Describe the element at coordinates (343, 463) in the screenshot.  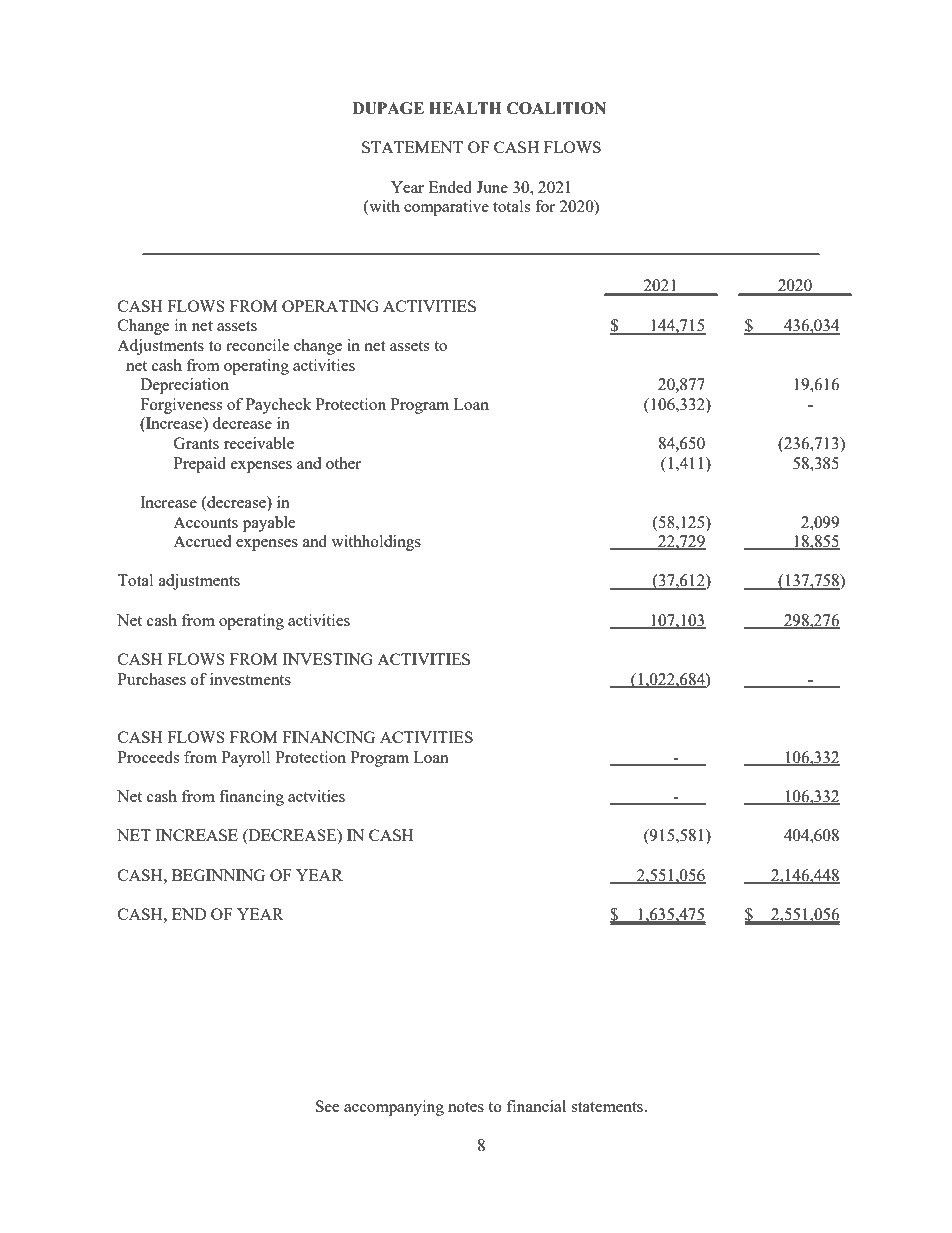
I see `other` at that location.
